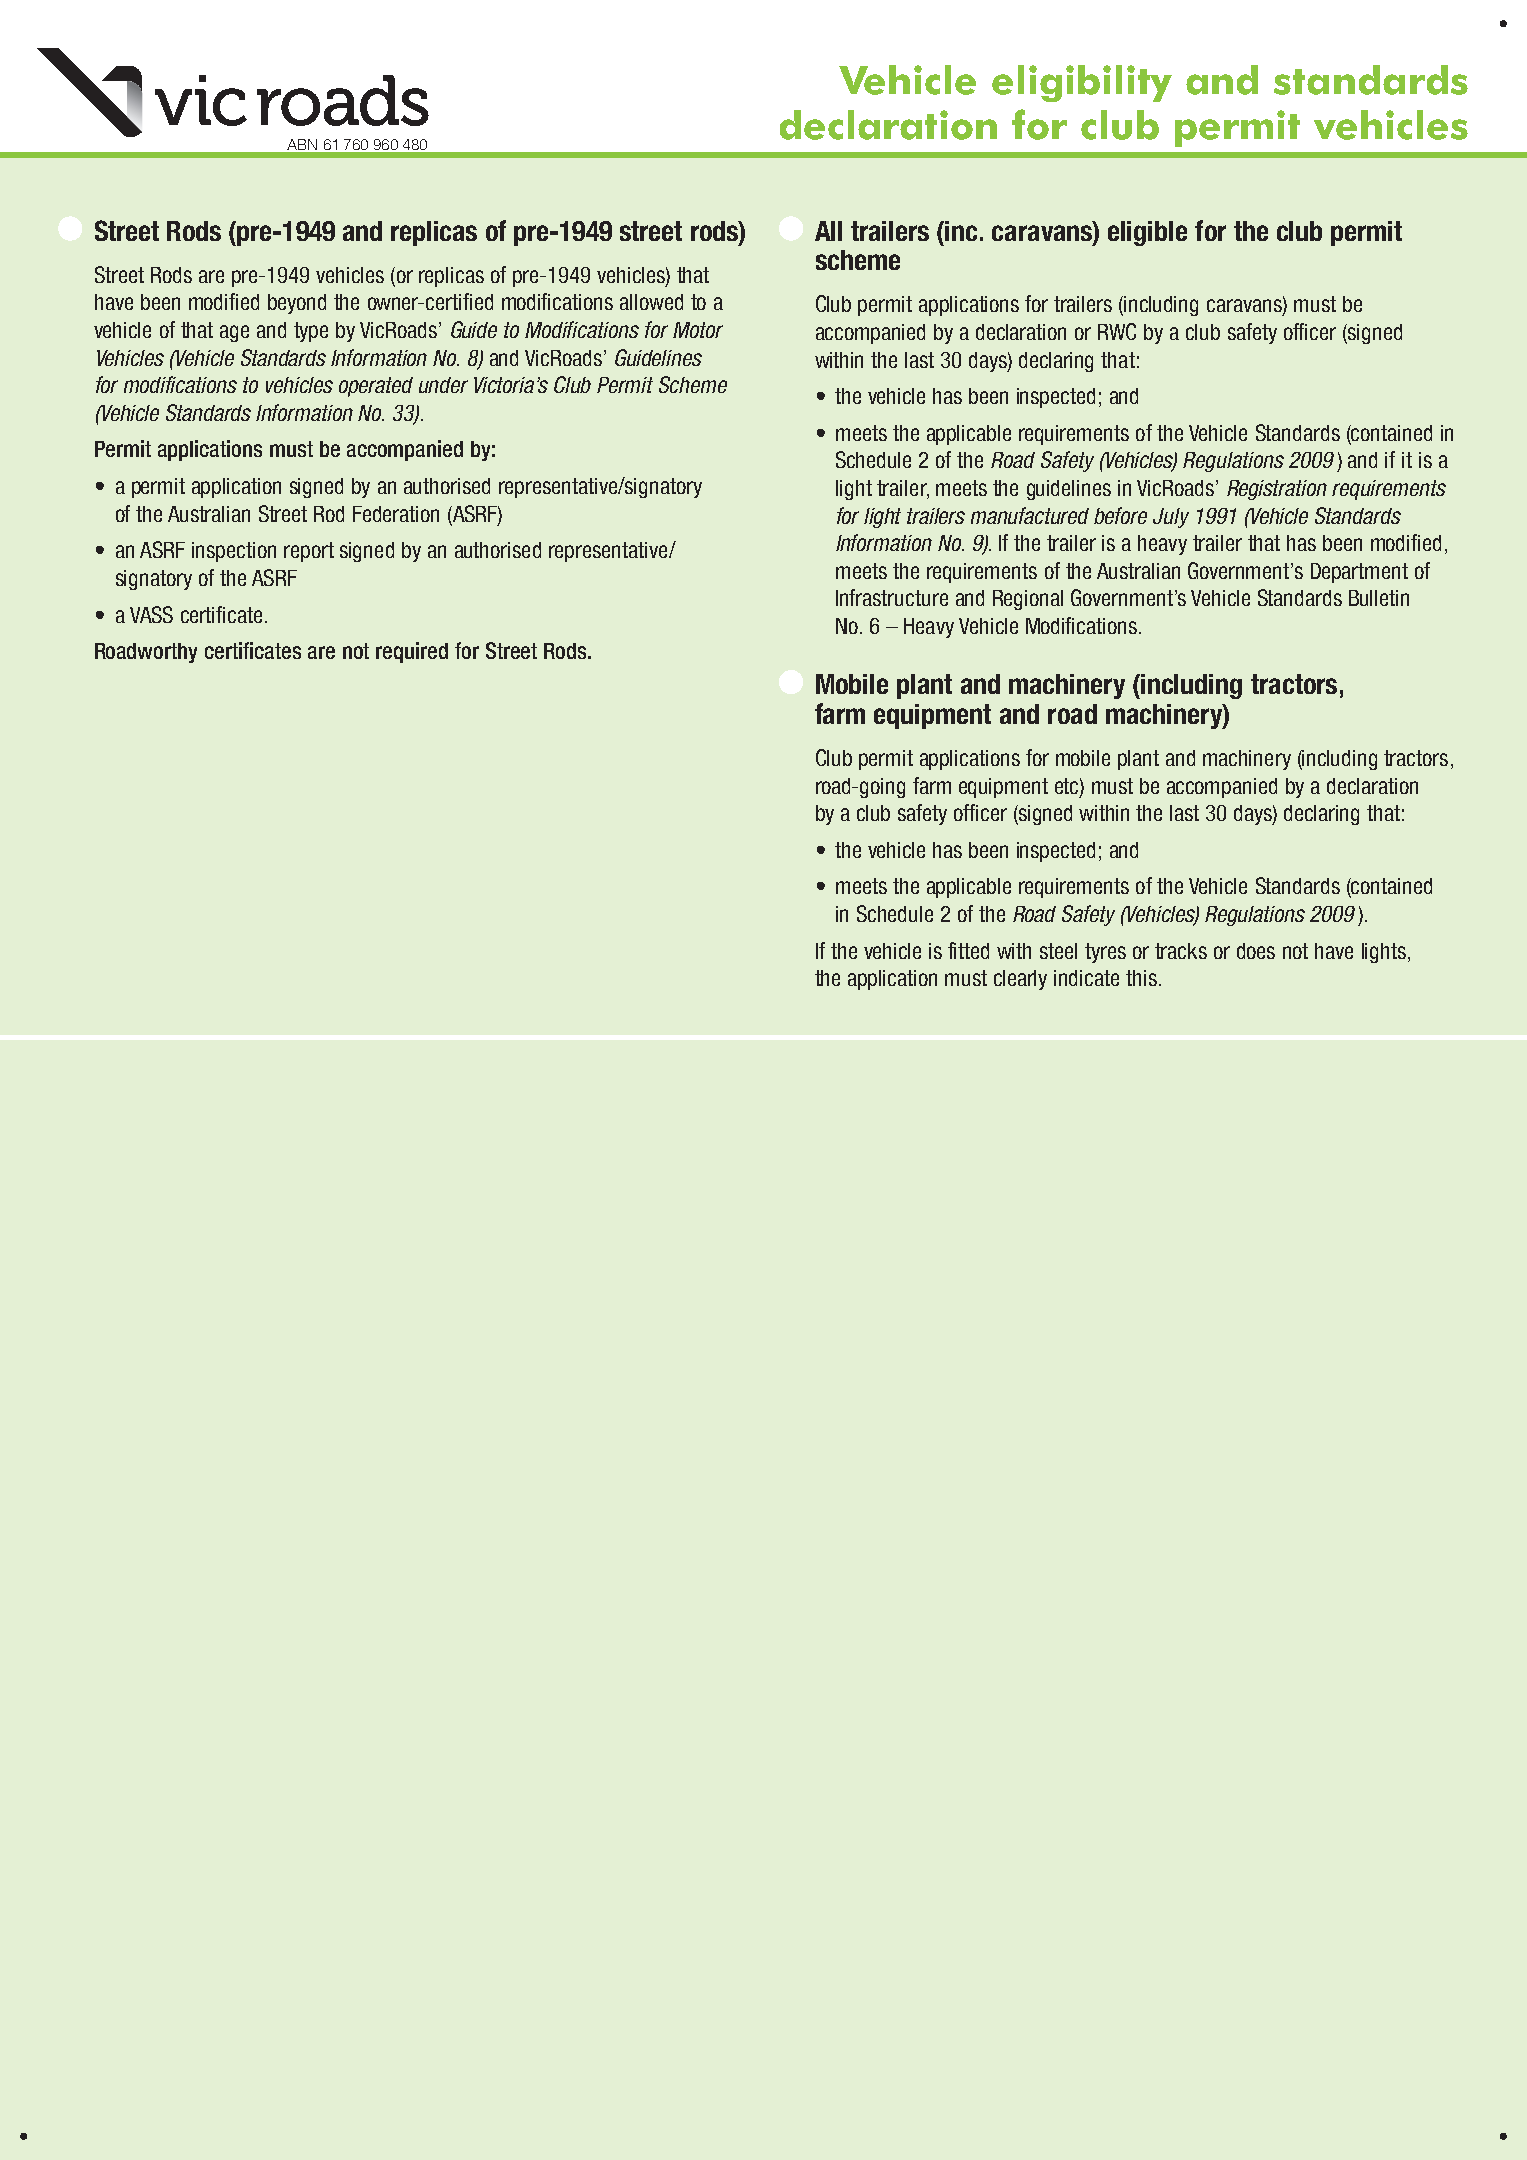 The image size is (1527, 2160). I want to click on clearly, so click(1020, 980).
